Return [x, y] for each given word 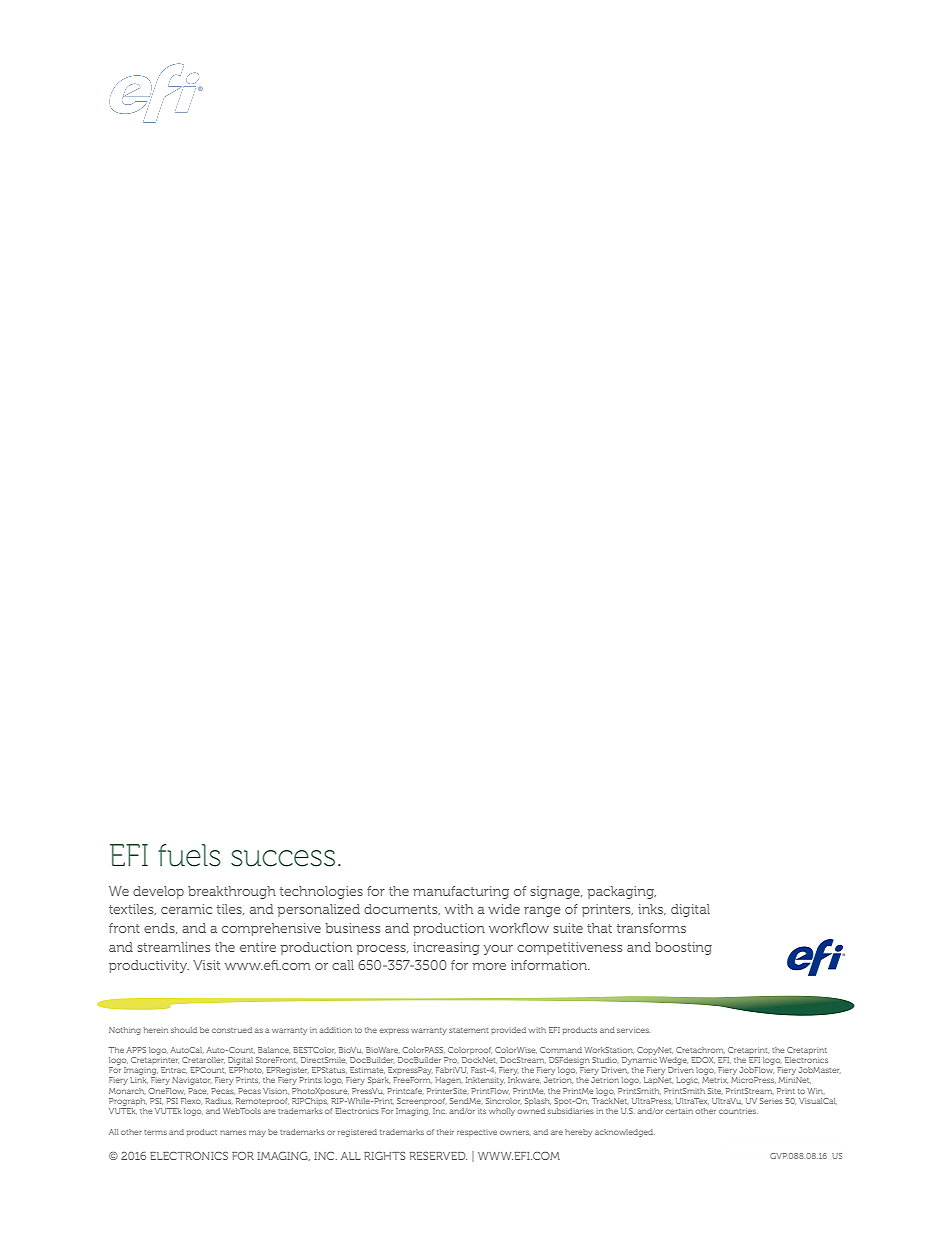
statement [469, 1030]
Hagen [449, 1081]
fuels [189, 855]
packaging [622, 892]
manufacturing [461, 892]
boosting [683, 948]
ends [160, 928]
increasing [446, 948]
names [233, 1132]
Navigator [192, 1081]
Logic [687, 1081]
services [633, 1030]
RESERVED [438, 1156]
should [184, 1030]
